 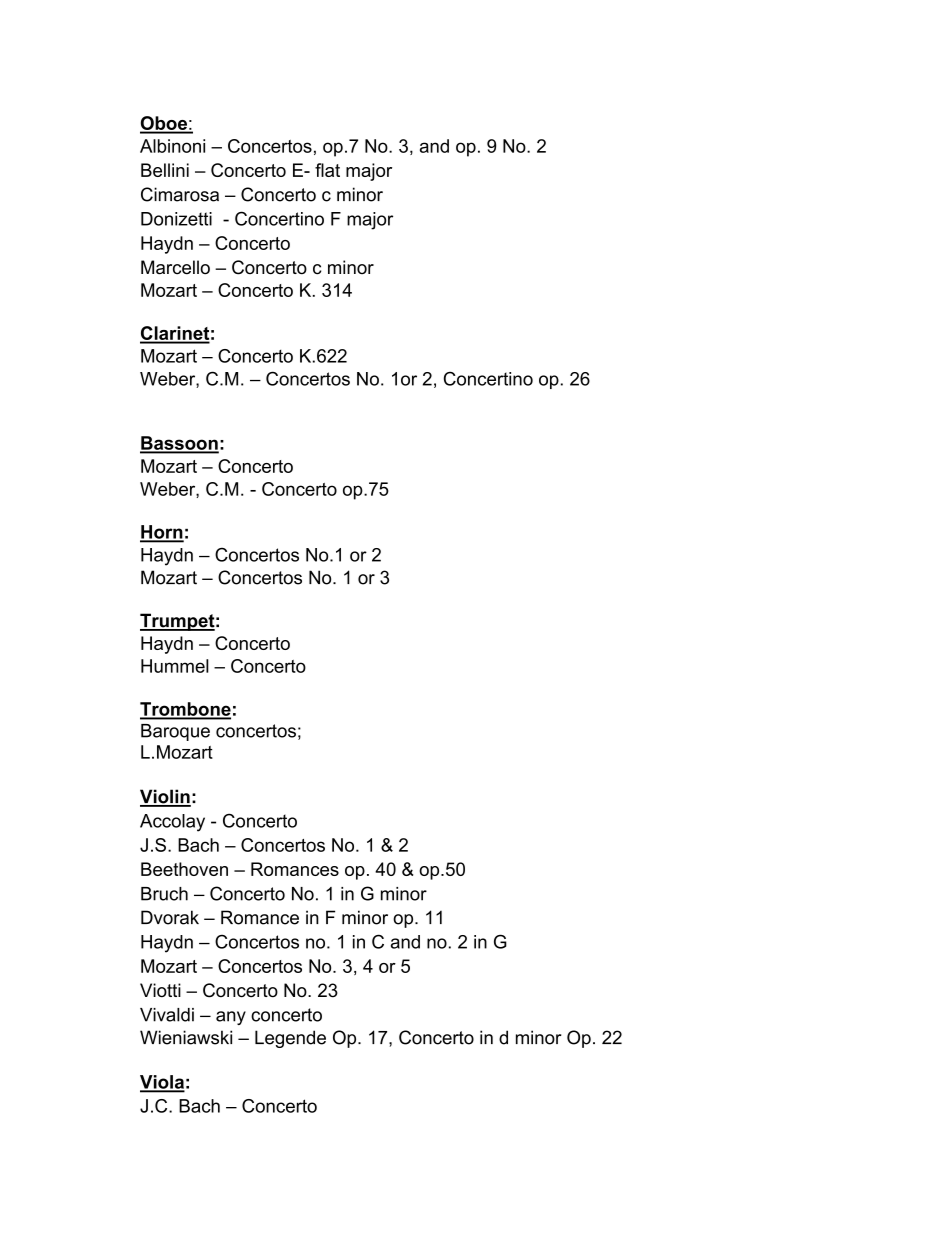 I want to click on Bellini, so click(x=165, y=170).
